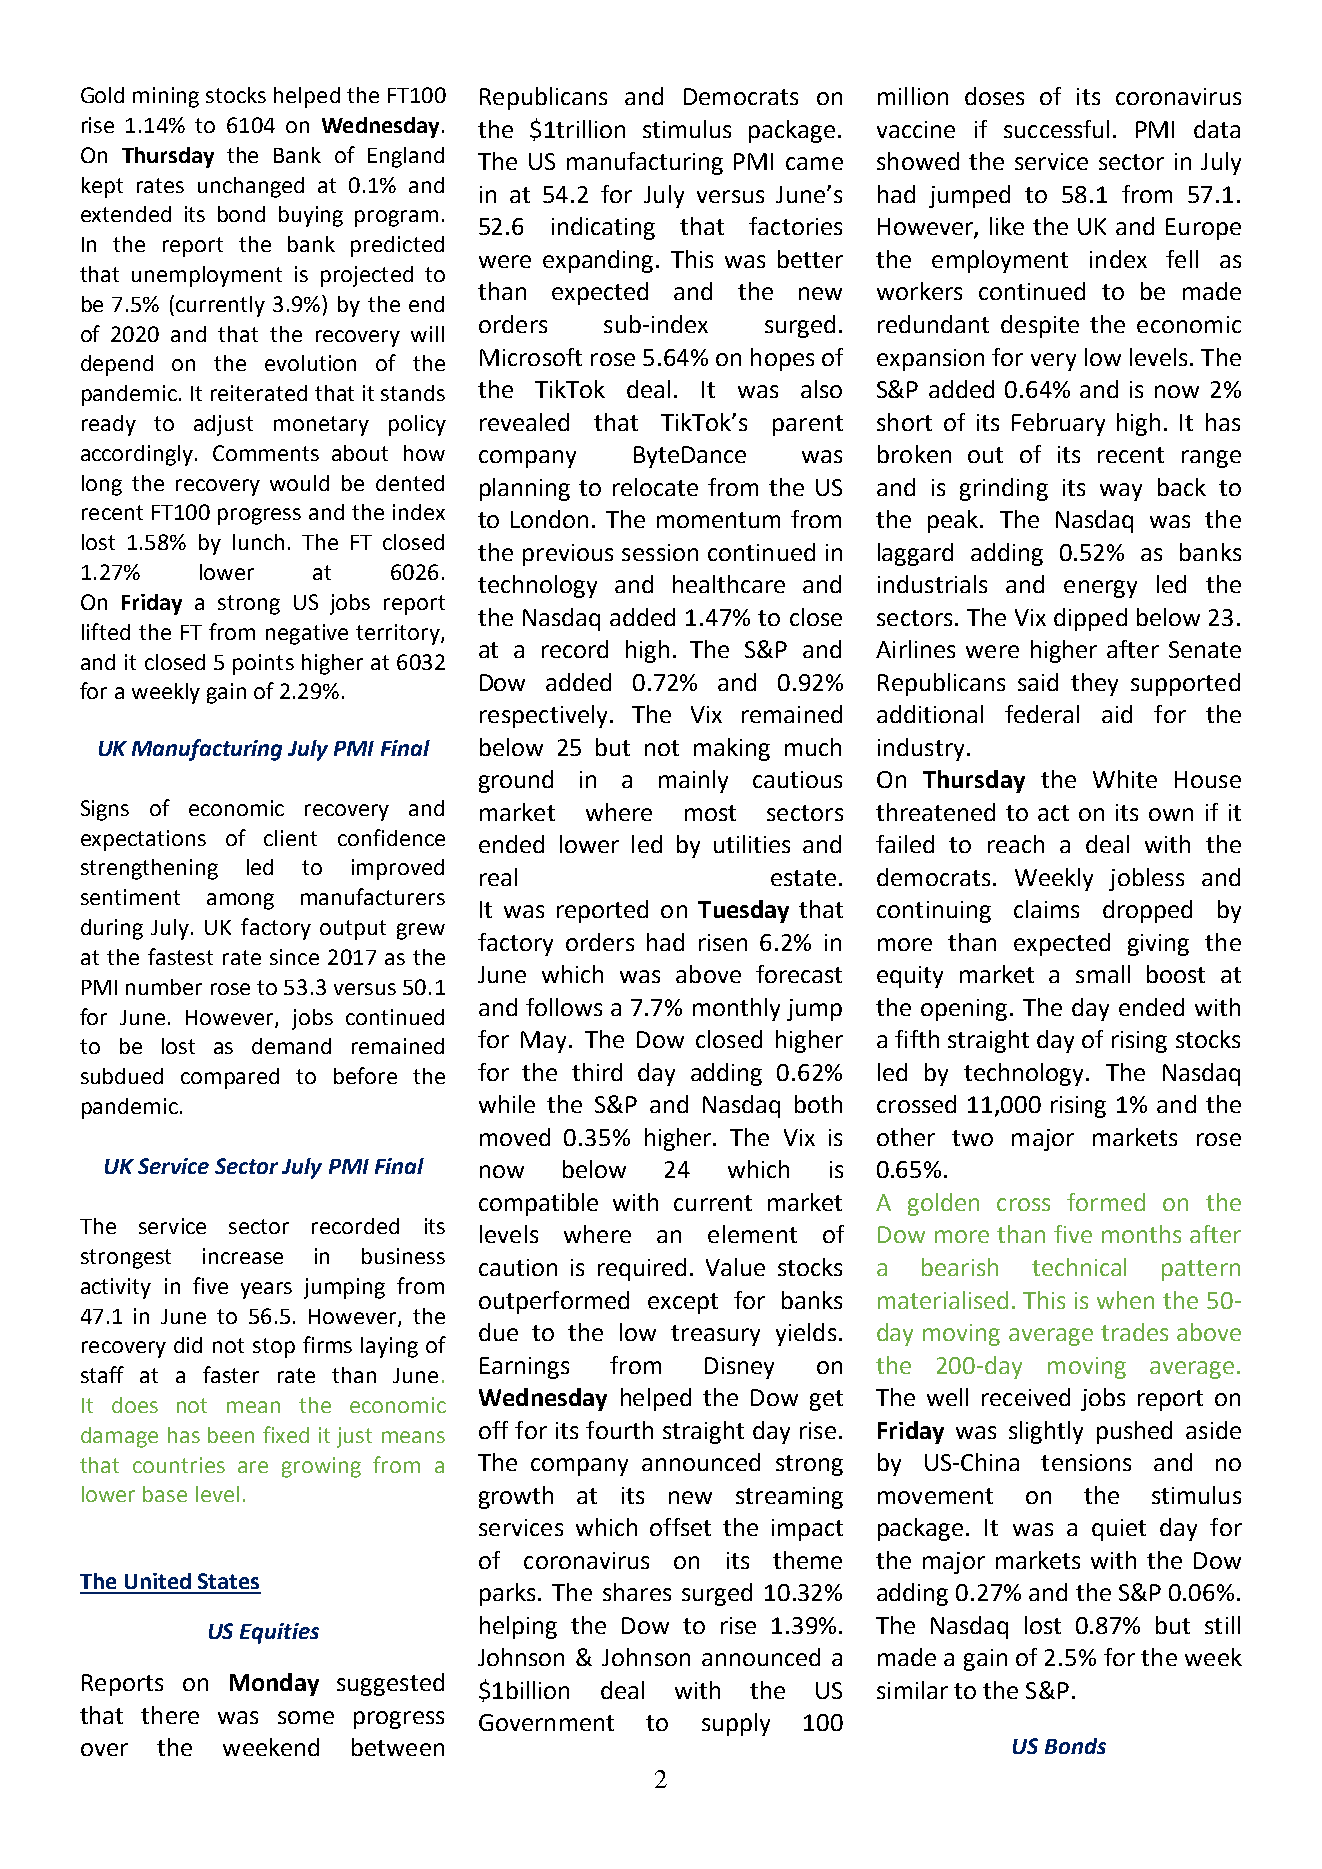  I want to click on claims, so click(1046, 909).
